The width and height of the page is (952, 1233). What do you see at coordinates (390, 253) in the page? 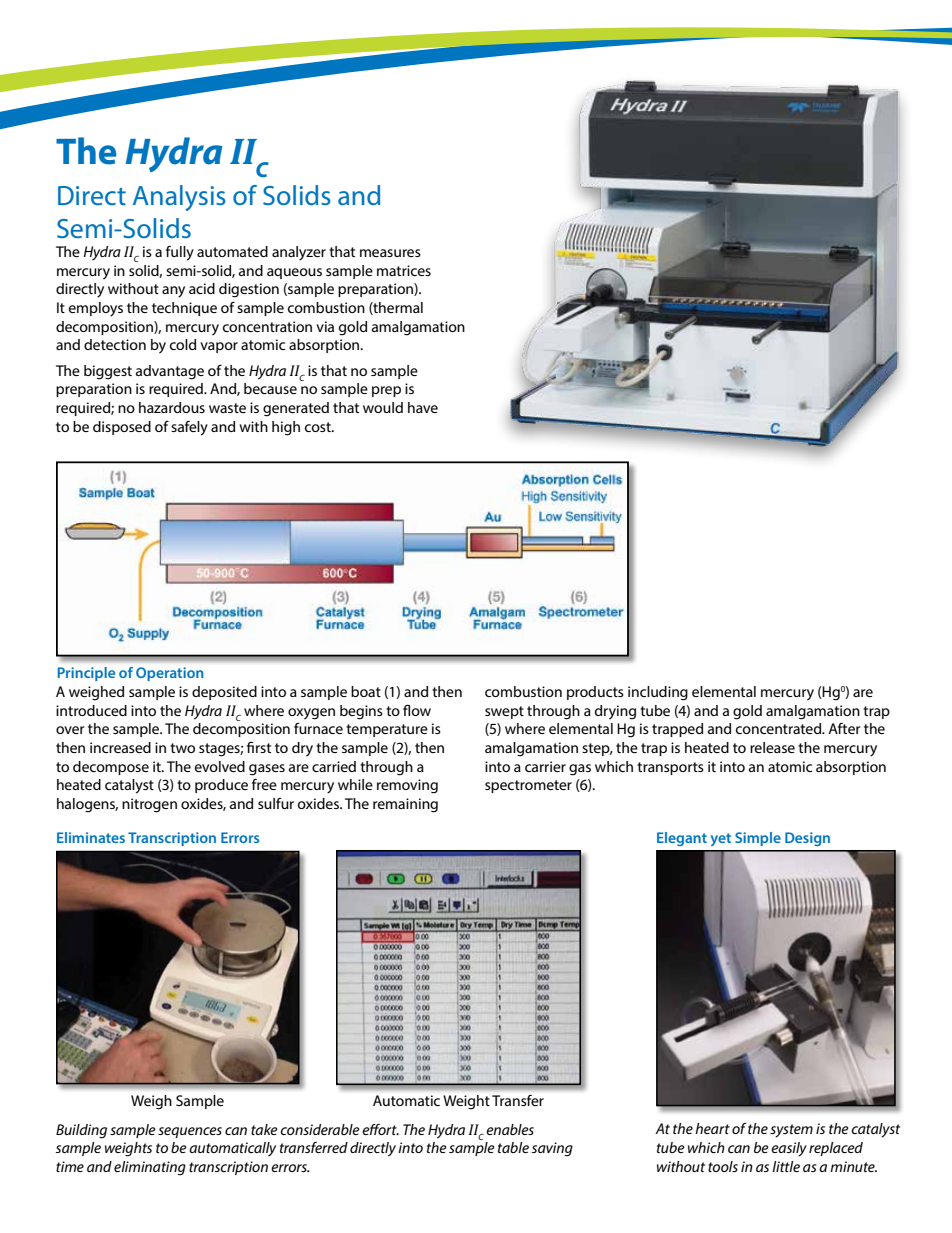
I see `measures` at bounding box center [390, 253].
